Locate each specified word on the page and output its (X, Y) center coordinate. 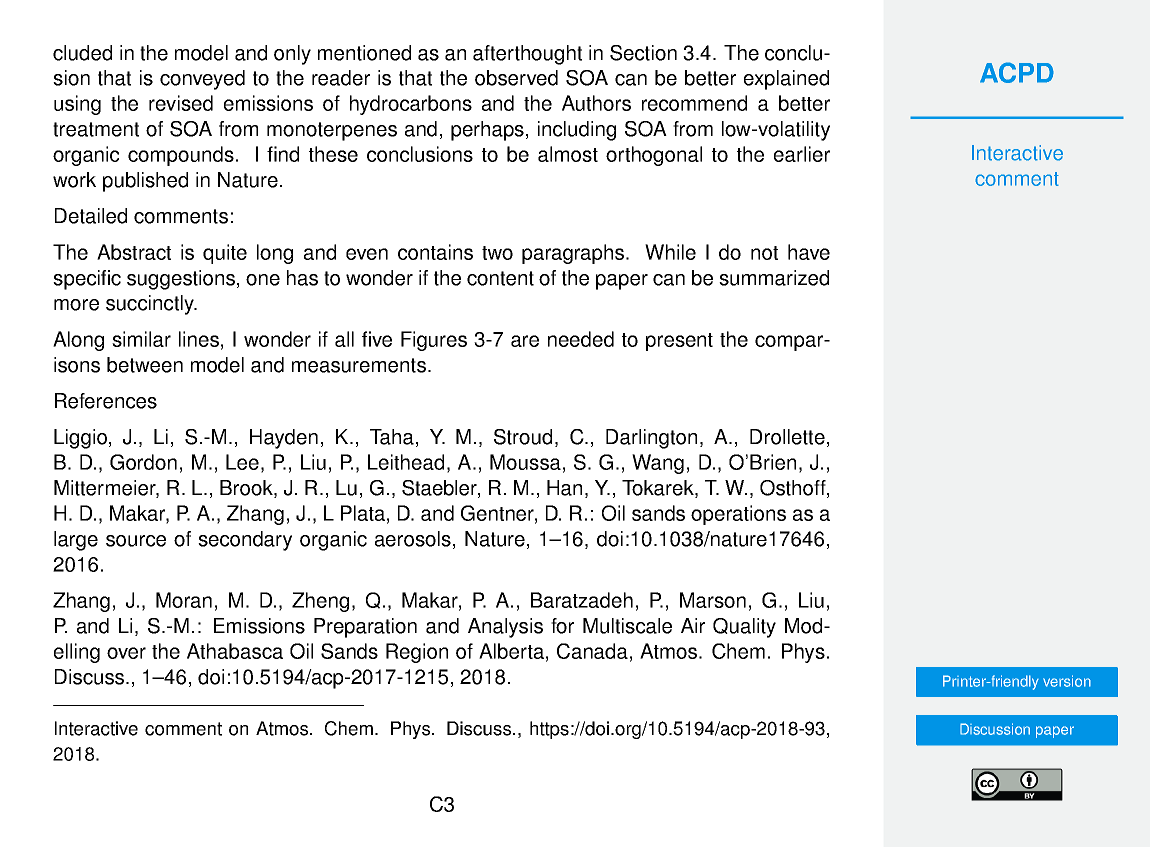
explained (786, 80)
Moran (184, 600)
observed (516, 78)
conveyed (202, 80)
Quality (744, 628)
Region (417, 653)
